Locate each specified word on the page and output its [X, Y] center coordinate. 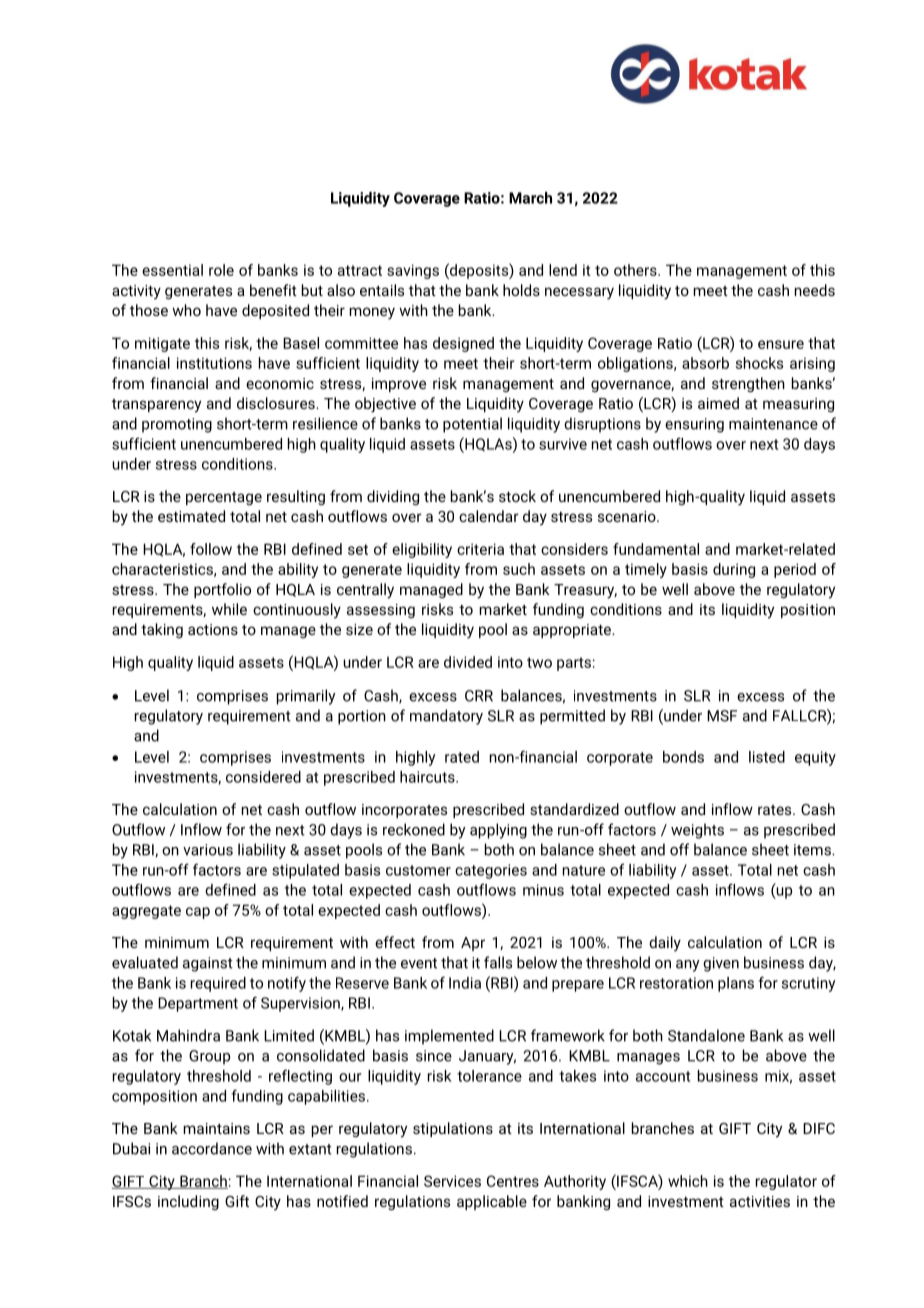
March [530, 198]
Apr [473, 944]
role [221, 270]
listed [767, 757]
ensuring [694, 425]
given [721, 964]
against [208, 964]
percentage [224, 498]
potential [472, 425]
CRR [479, 696]
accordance [212, 1148]
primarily [306, 697]
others [636, 270]
